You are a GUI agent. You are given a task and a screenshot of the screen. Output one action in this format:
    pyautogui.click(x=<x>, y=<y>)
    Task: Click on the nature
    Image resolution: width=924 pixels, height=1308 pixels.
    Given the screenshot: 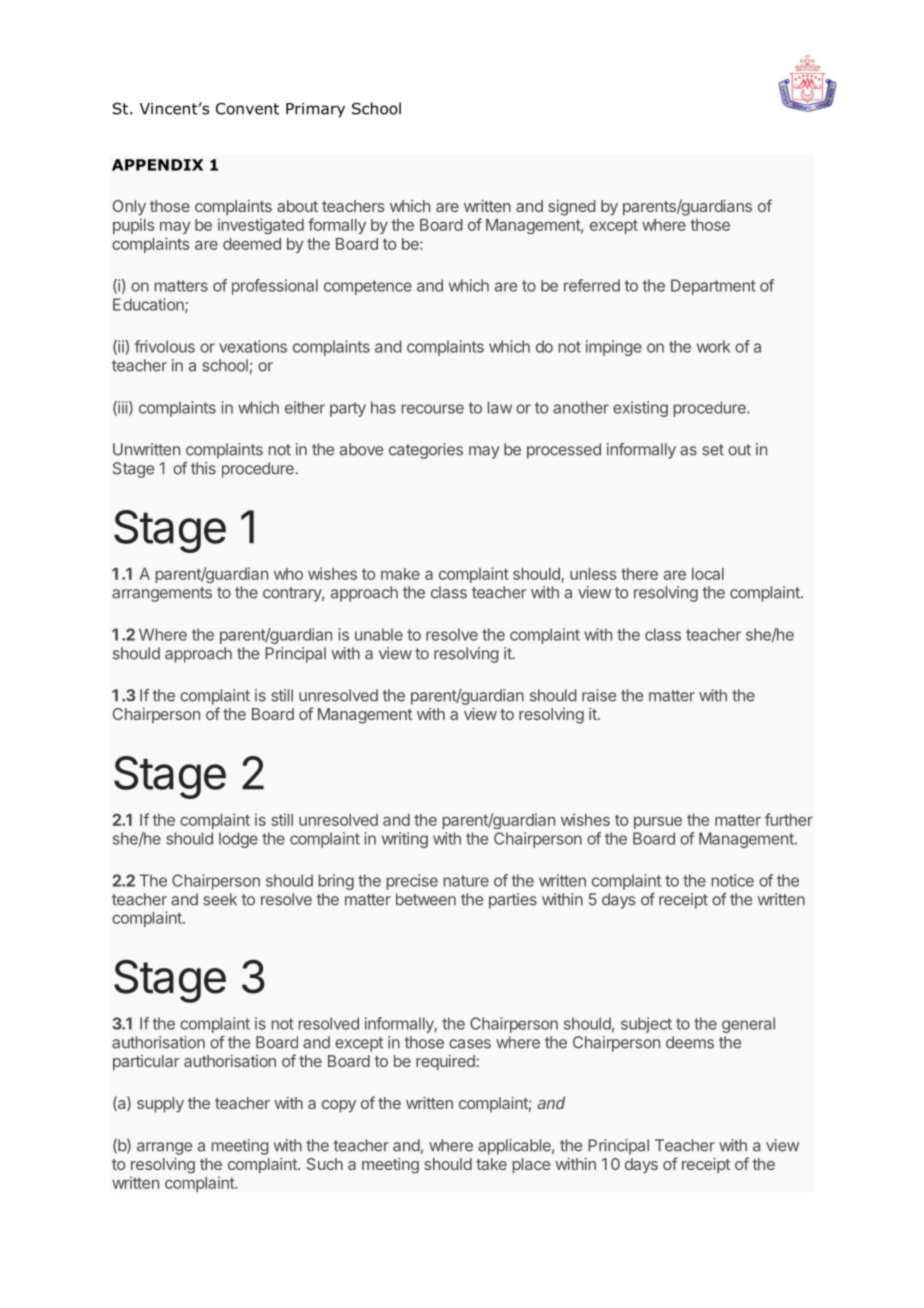 What is the action you would take?
    pyautogui.click(x=466, y=881)
